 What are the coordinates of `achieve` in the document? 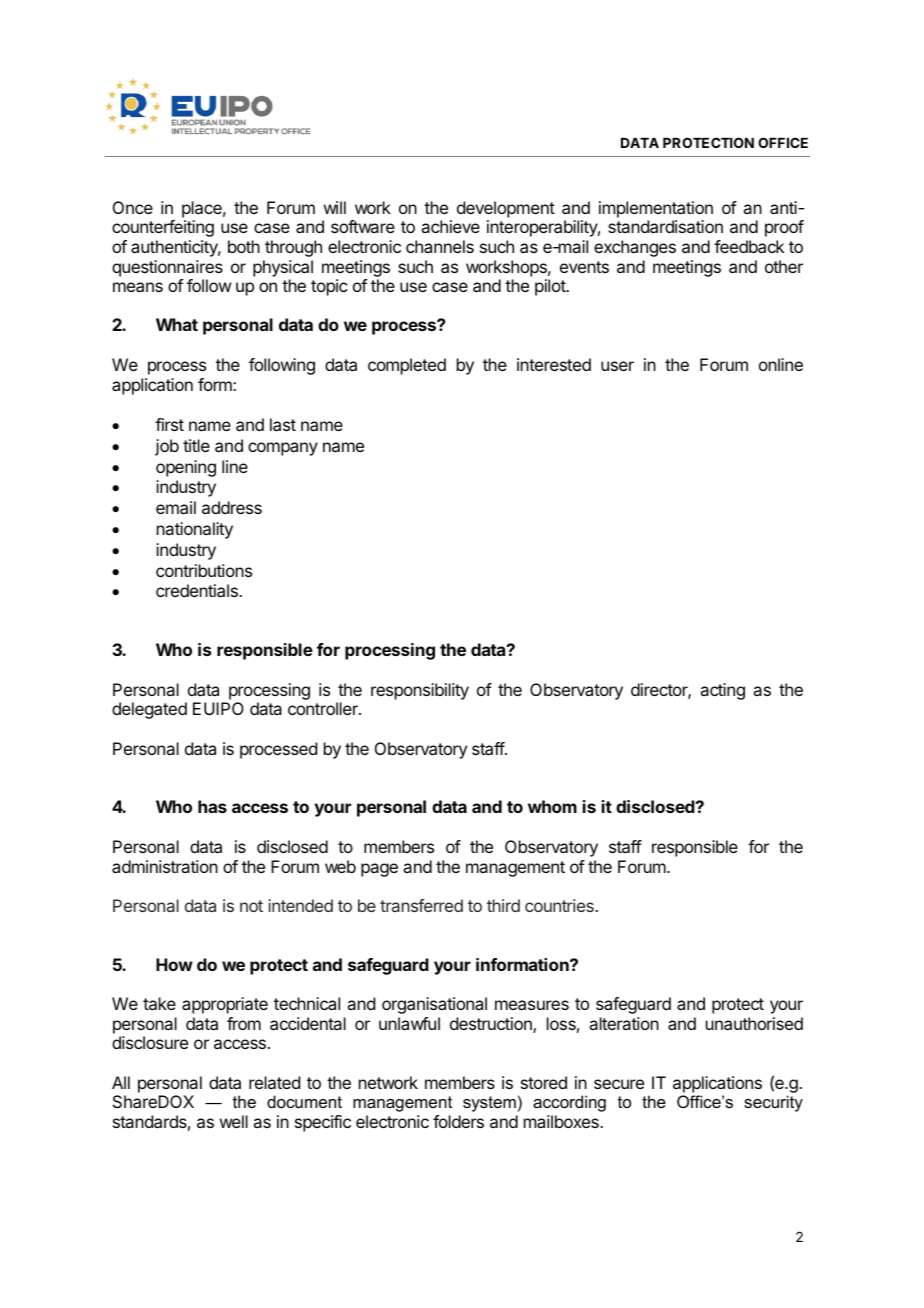 It's located at (450, 226).
